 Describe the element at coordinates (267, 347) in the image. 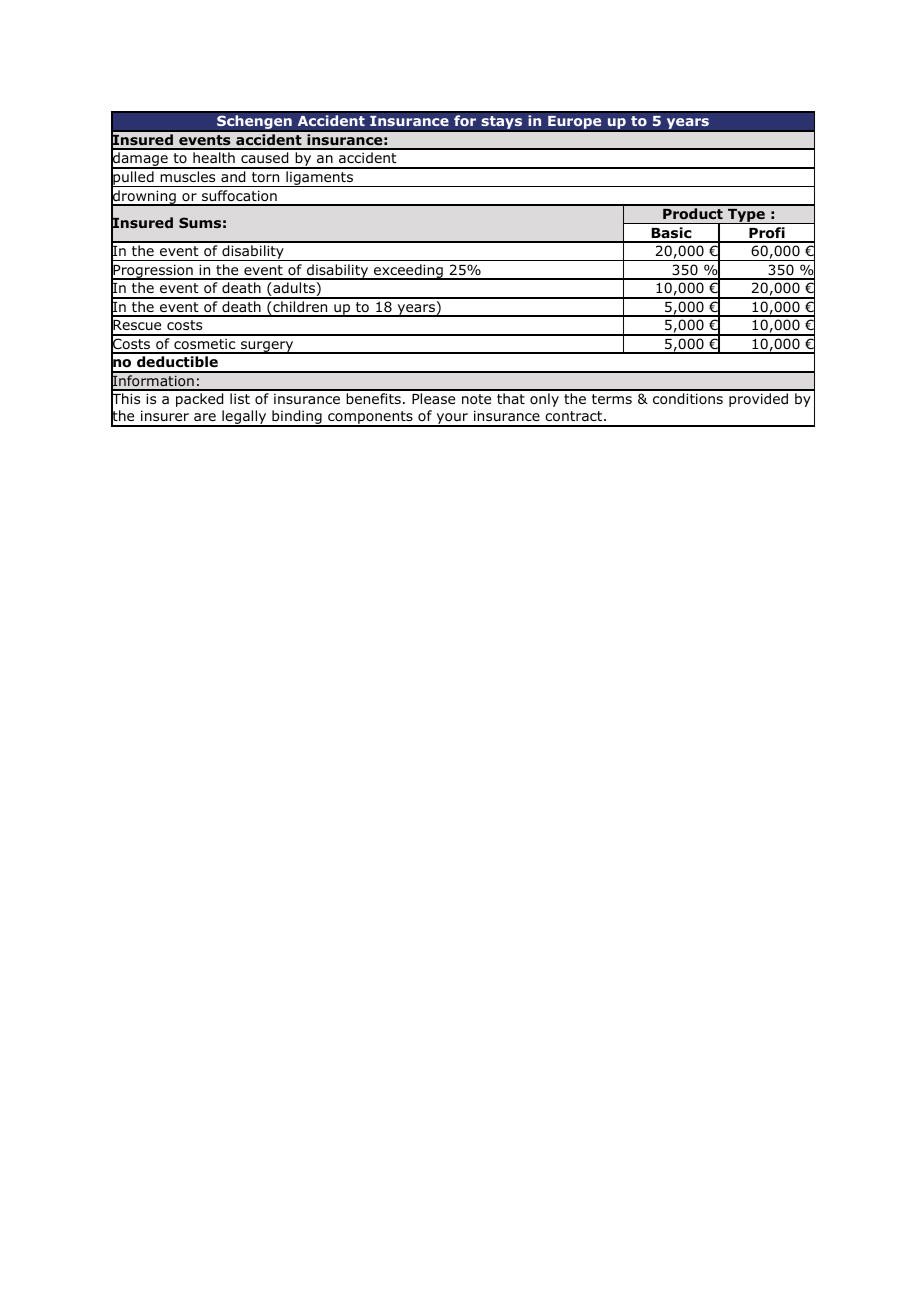

I see `surgery` at that location.
